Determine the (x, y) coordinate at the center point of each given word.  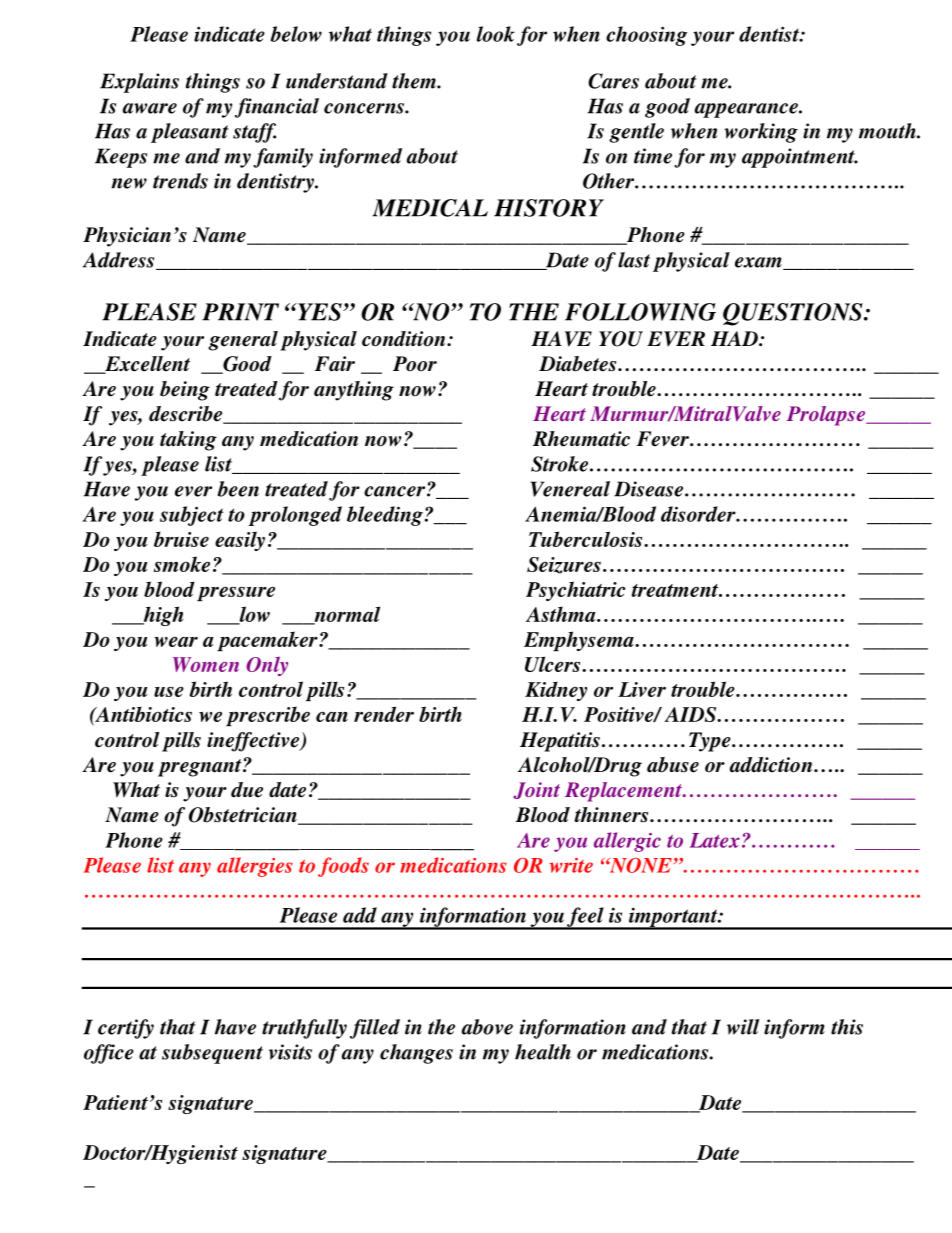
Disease (650, 489)
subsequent (212, 1054)
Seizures (564, 565)
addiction (772, 765)
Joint (536, 790)
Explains (139, 83)
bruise (181, 539)
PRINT (240, 312)
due (247, 790)
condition (405, 339)
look (496, 34)
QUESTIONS (794, 314)
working (761, 133)
